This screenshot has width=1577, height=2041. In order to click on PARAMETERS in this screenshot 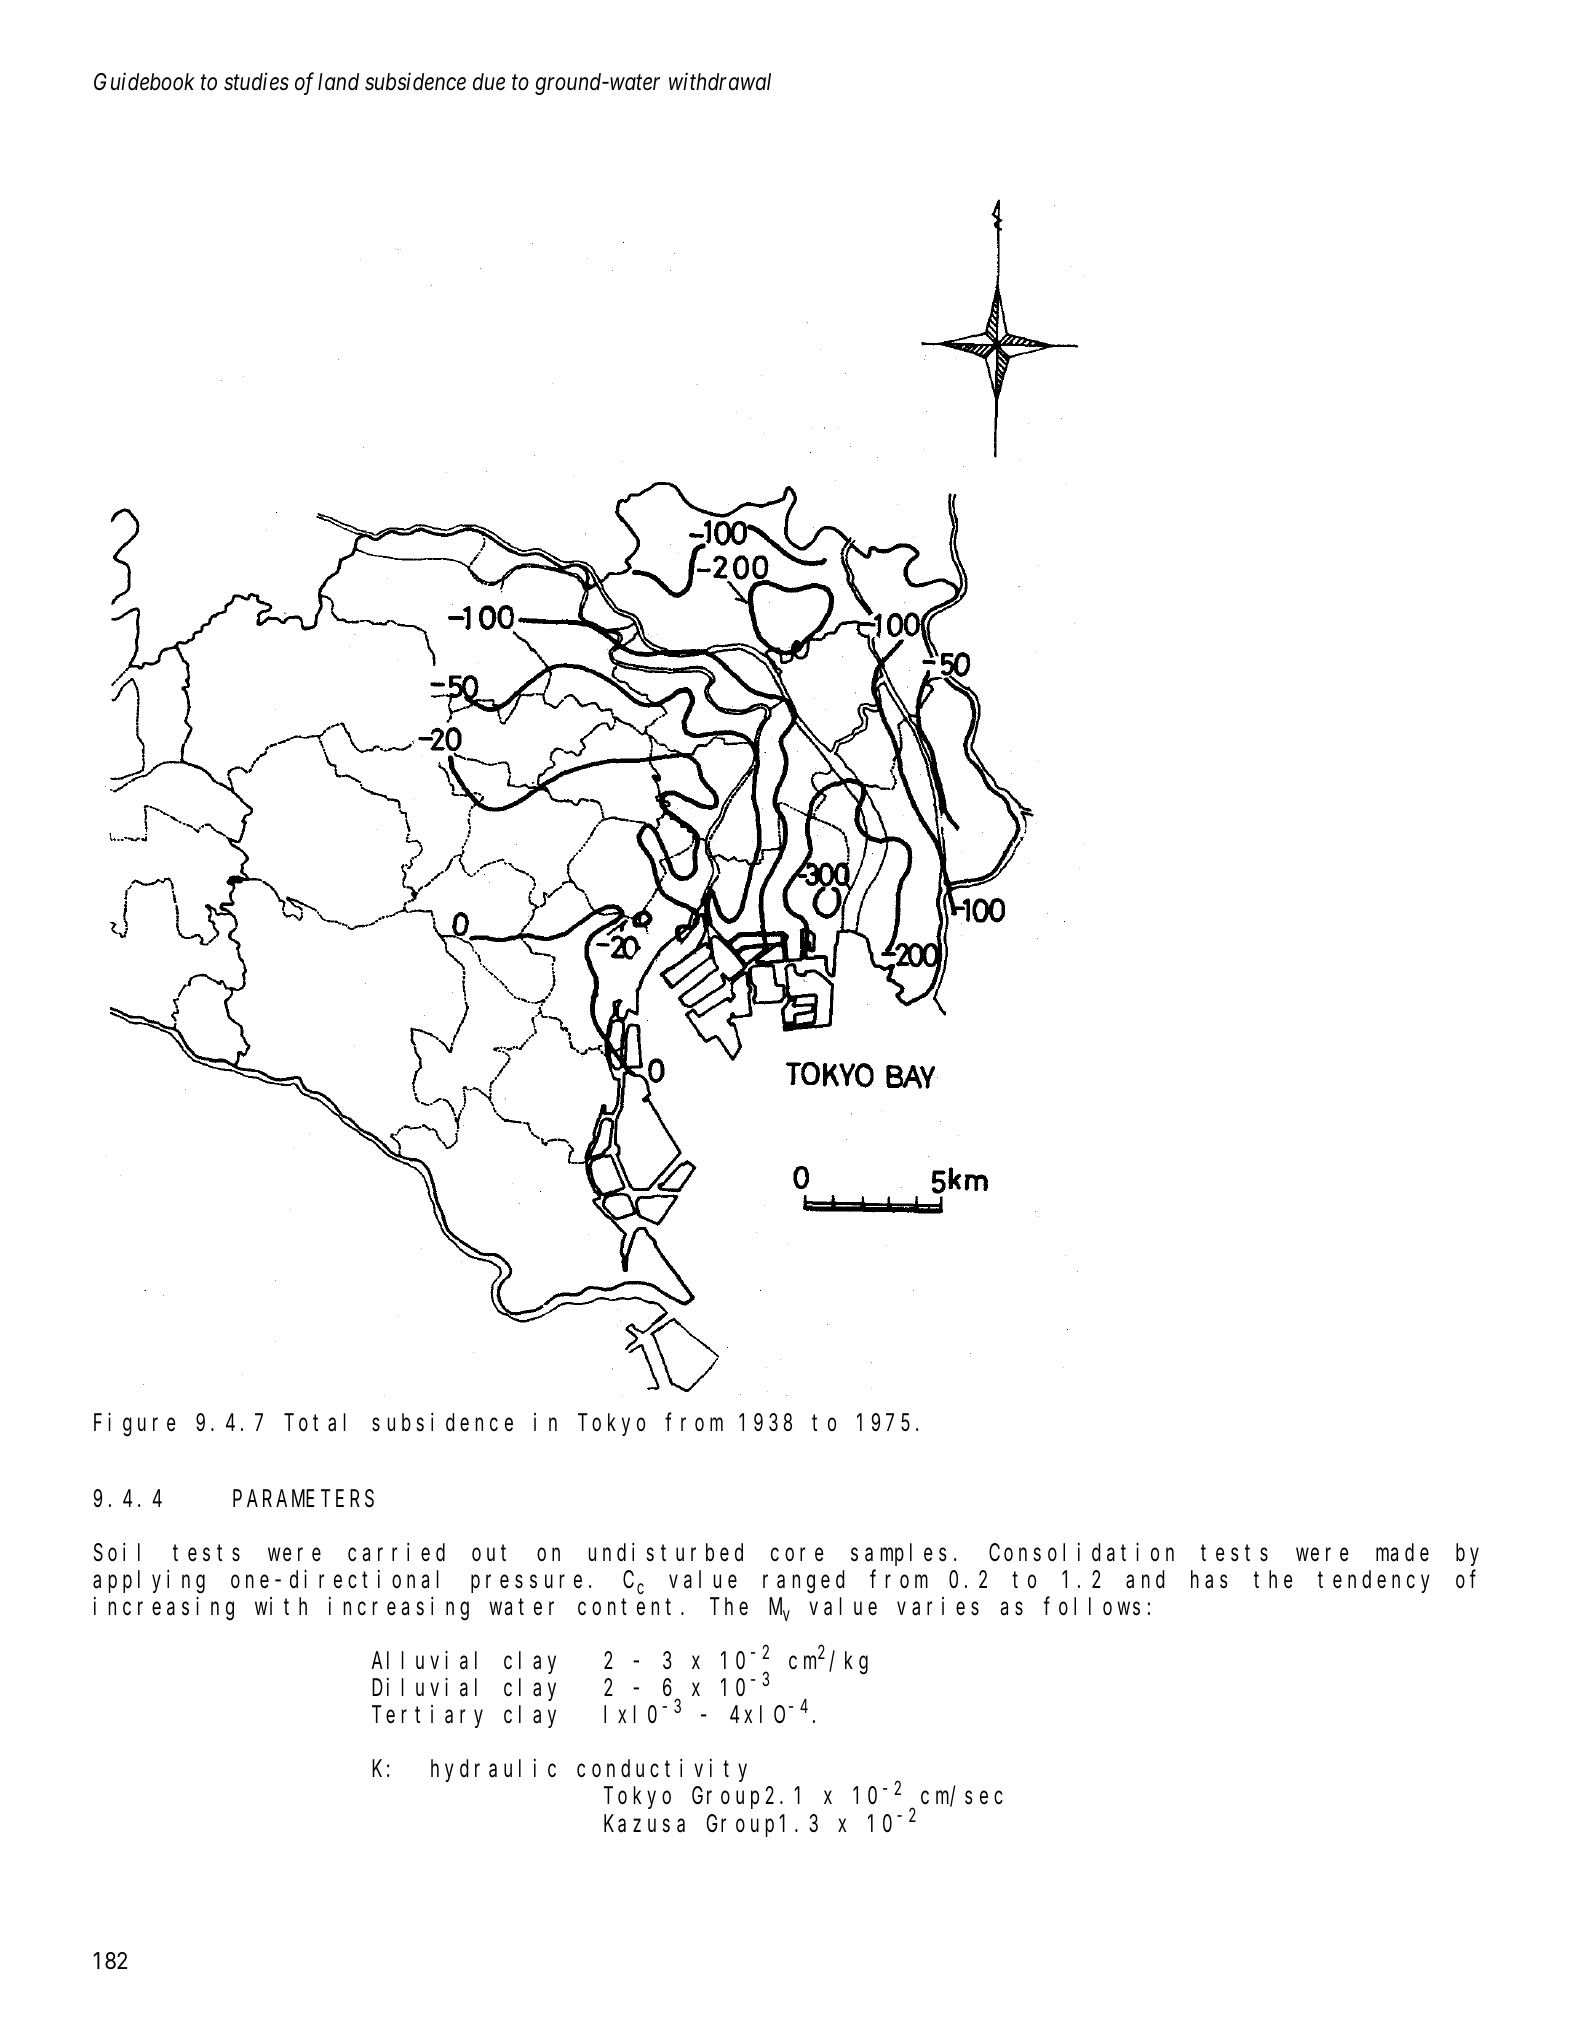, I will do `click(303, 1499)`.
